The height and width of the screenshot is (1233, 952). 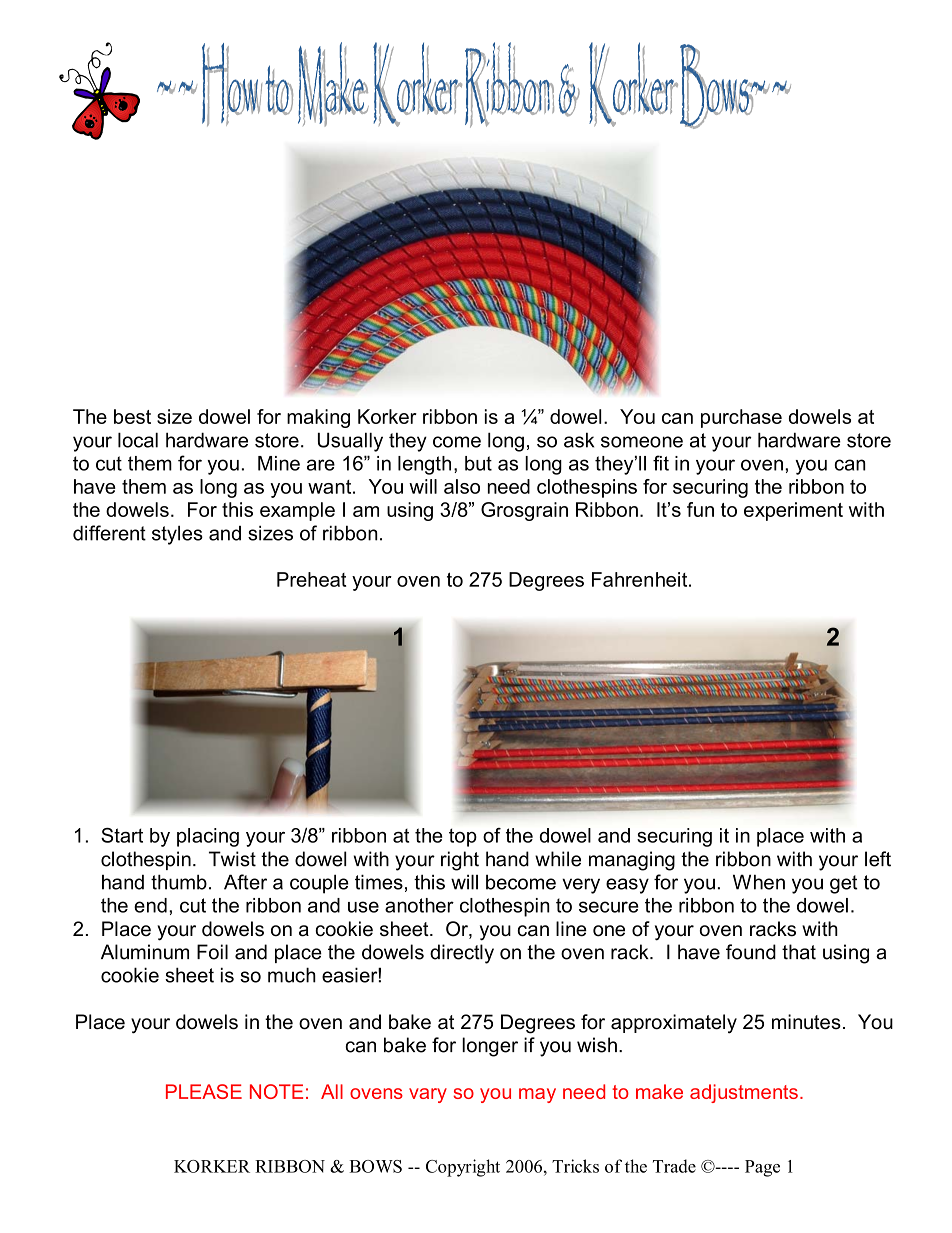 What do you see at coordinates (478, 463) in the screenshot?
I see `but` at bounding box center [478, 463].
